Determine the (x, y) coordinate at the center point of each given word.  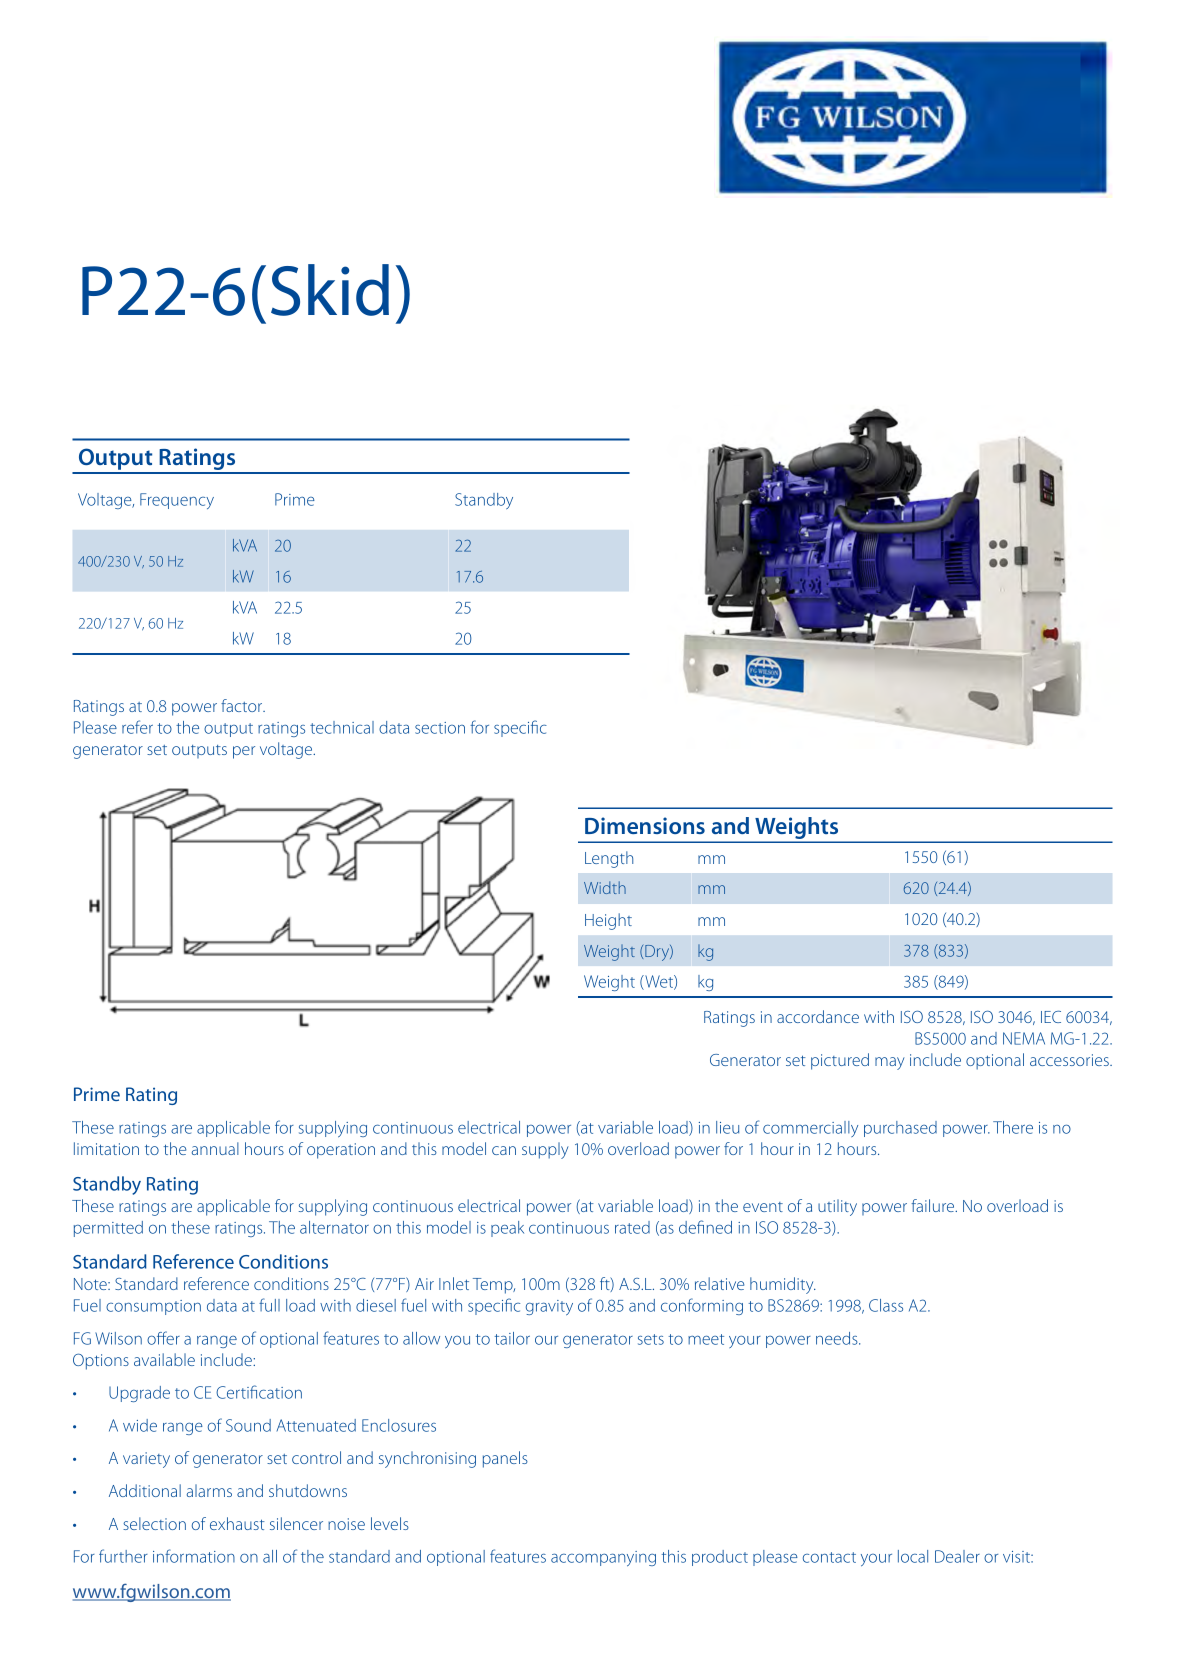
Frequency (177, 501)
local (913, 1556)
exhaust (237, 1523)
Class (886, 1305)
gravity (549, 1307)
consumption (153, 1307)
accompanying (603, 1558)
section (440, 728)
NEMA (1024, 1038)
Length (609, 859)
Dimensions (645, 825)
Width (605, 887)
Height (608, 921)
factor (243, 705)
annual (215, 1148)
